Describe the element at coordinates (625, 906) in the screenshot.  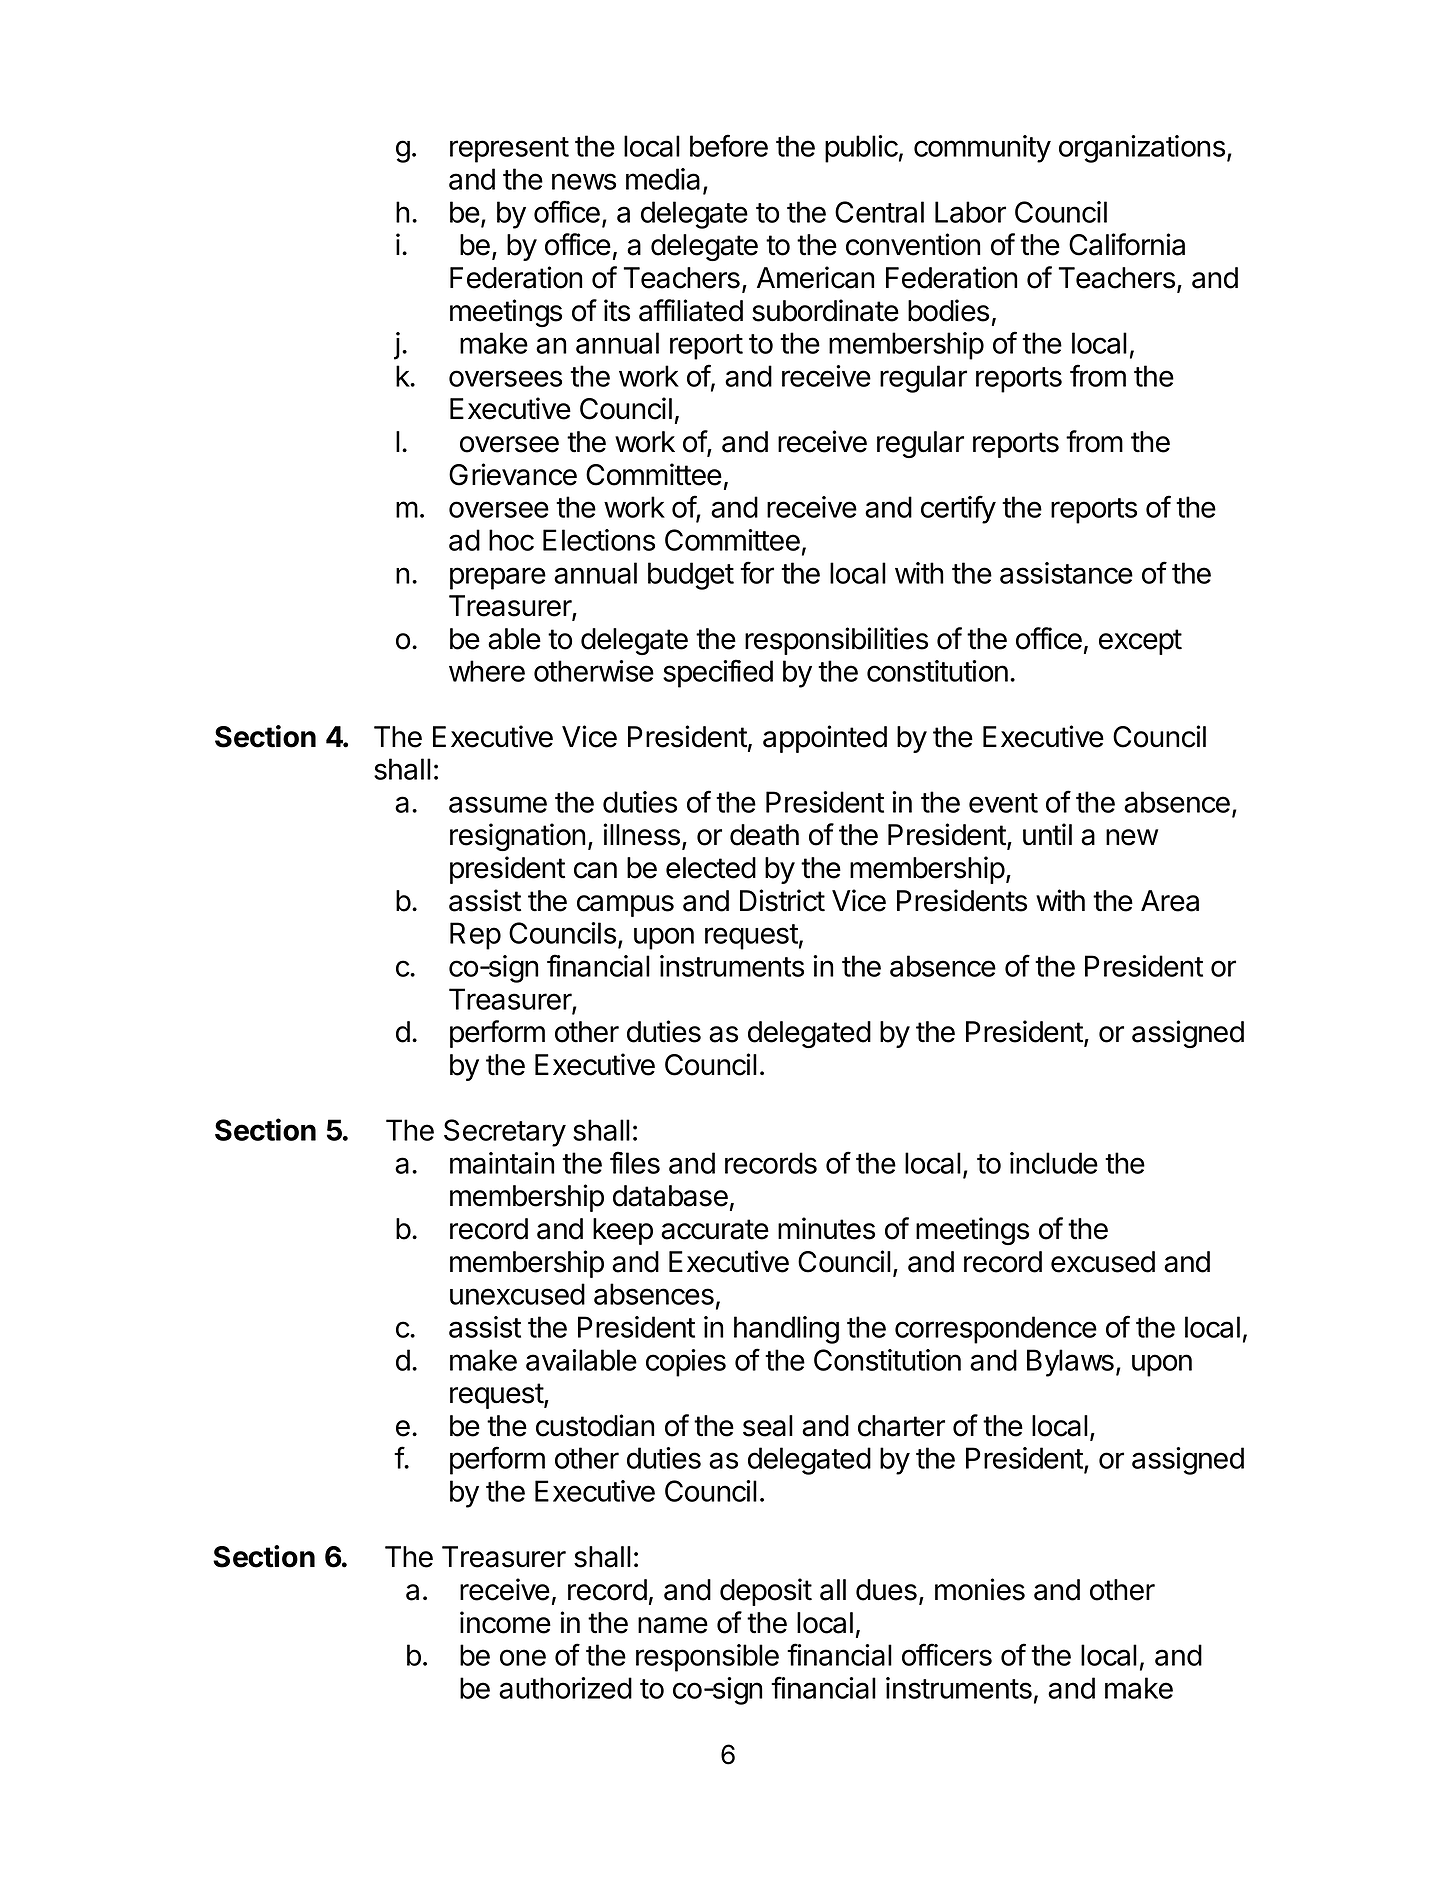
I see `campus` at that location.
